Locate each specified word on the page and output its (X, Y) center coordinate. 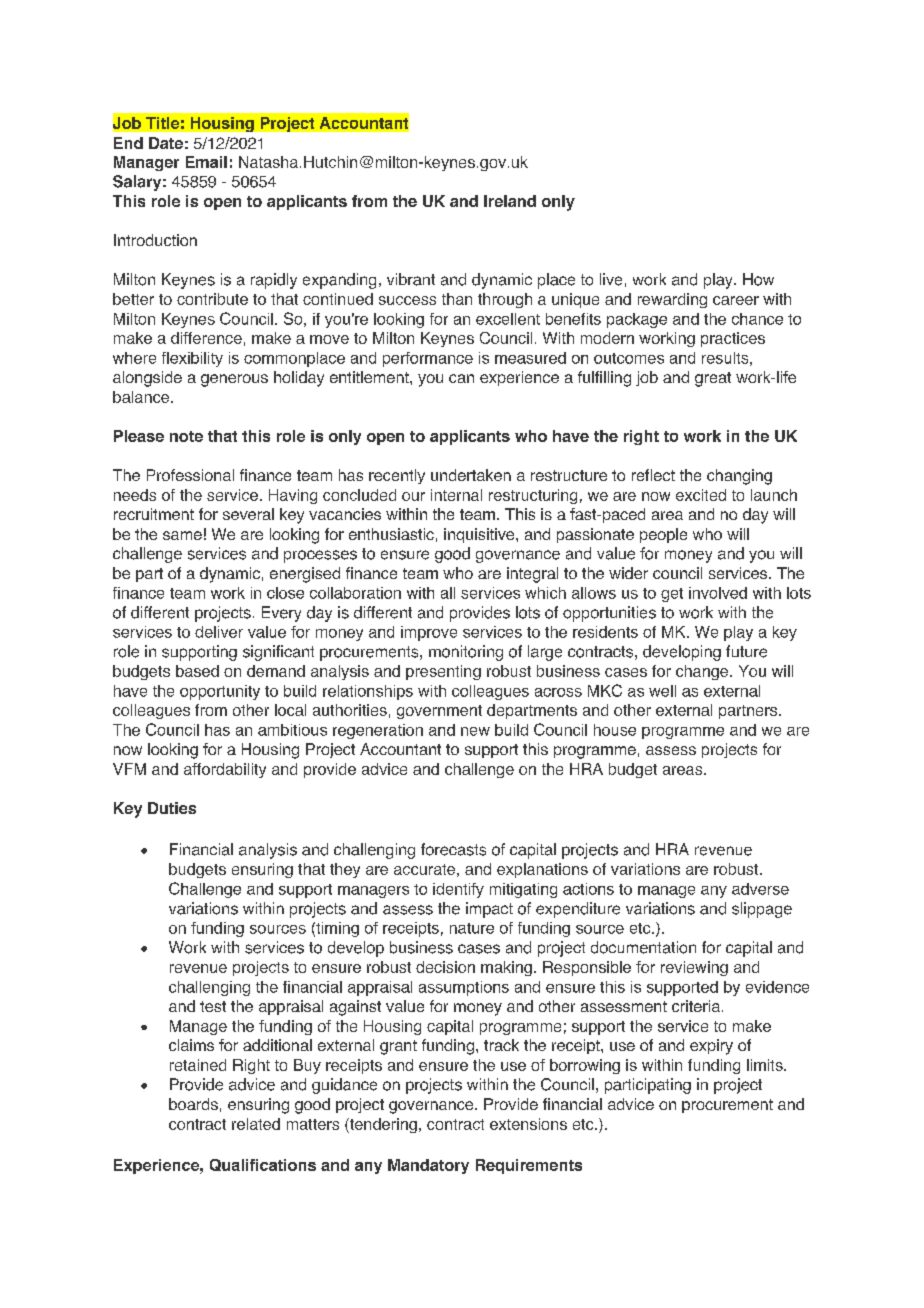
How (758, 279)
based (197, 671)
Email (206, 162)
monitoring (466, 653)
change (703, 672)
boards (193, 1104)
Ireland (510, 201)
